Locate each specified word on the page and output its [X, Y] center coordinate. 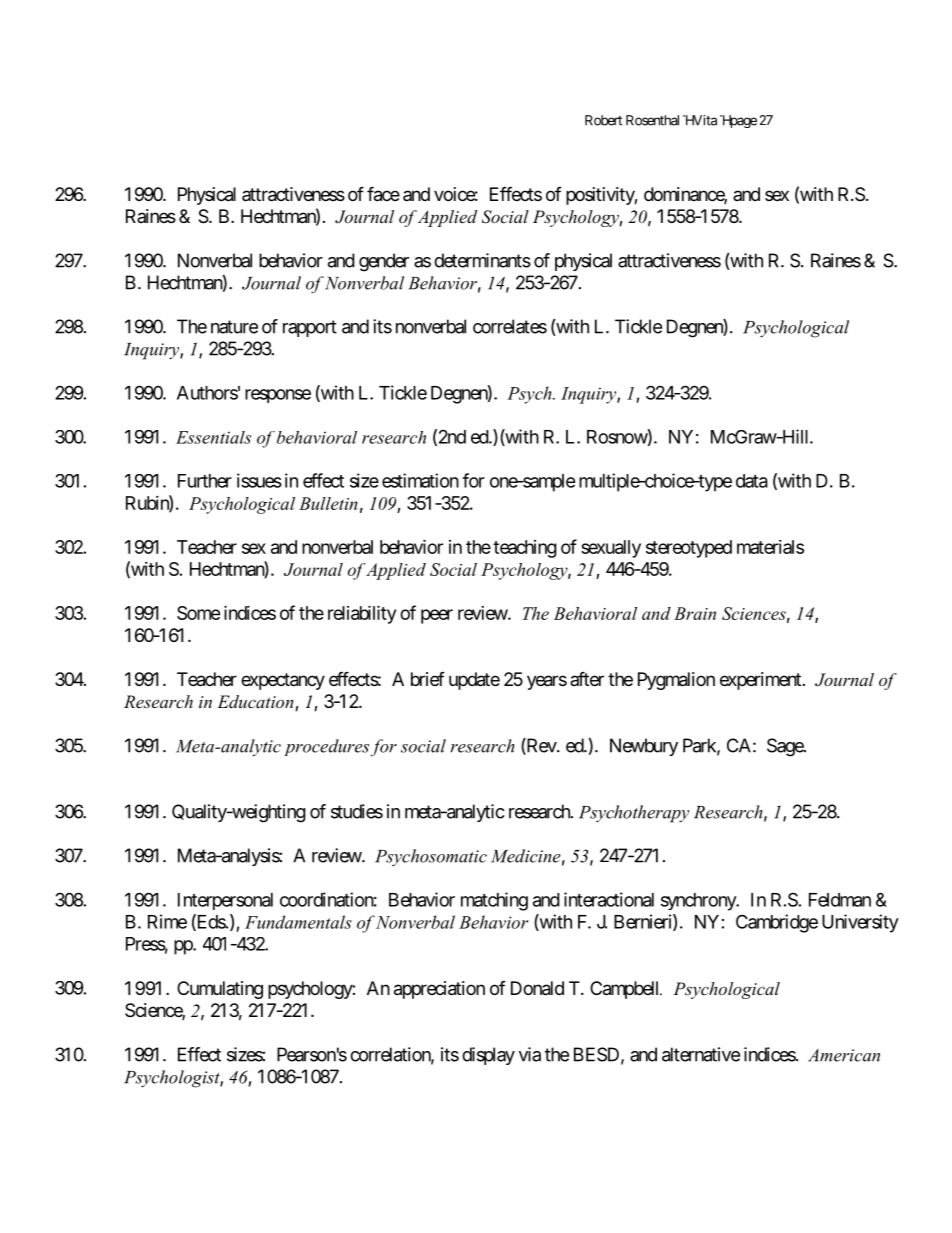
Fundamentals [298, 922]
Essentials [213, 437]
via [530, 1054]
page [742, 122]
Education [256, 703]
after [587, 679]
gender [384, 262]
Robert [603, 120]
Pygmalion [676, 681]
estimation [420, 480]
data [752, 481]
